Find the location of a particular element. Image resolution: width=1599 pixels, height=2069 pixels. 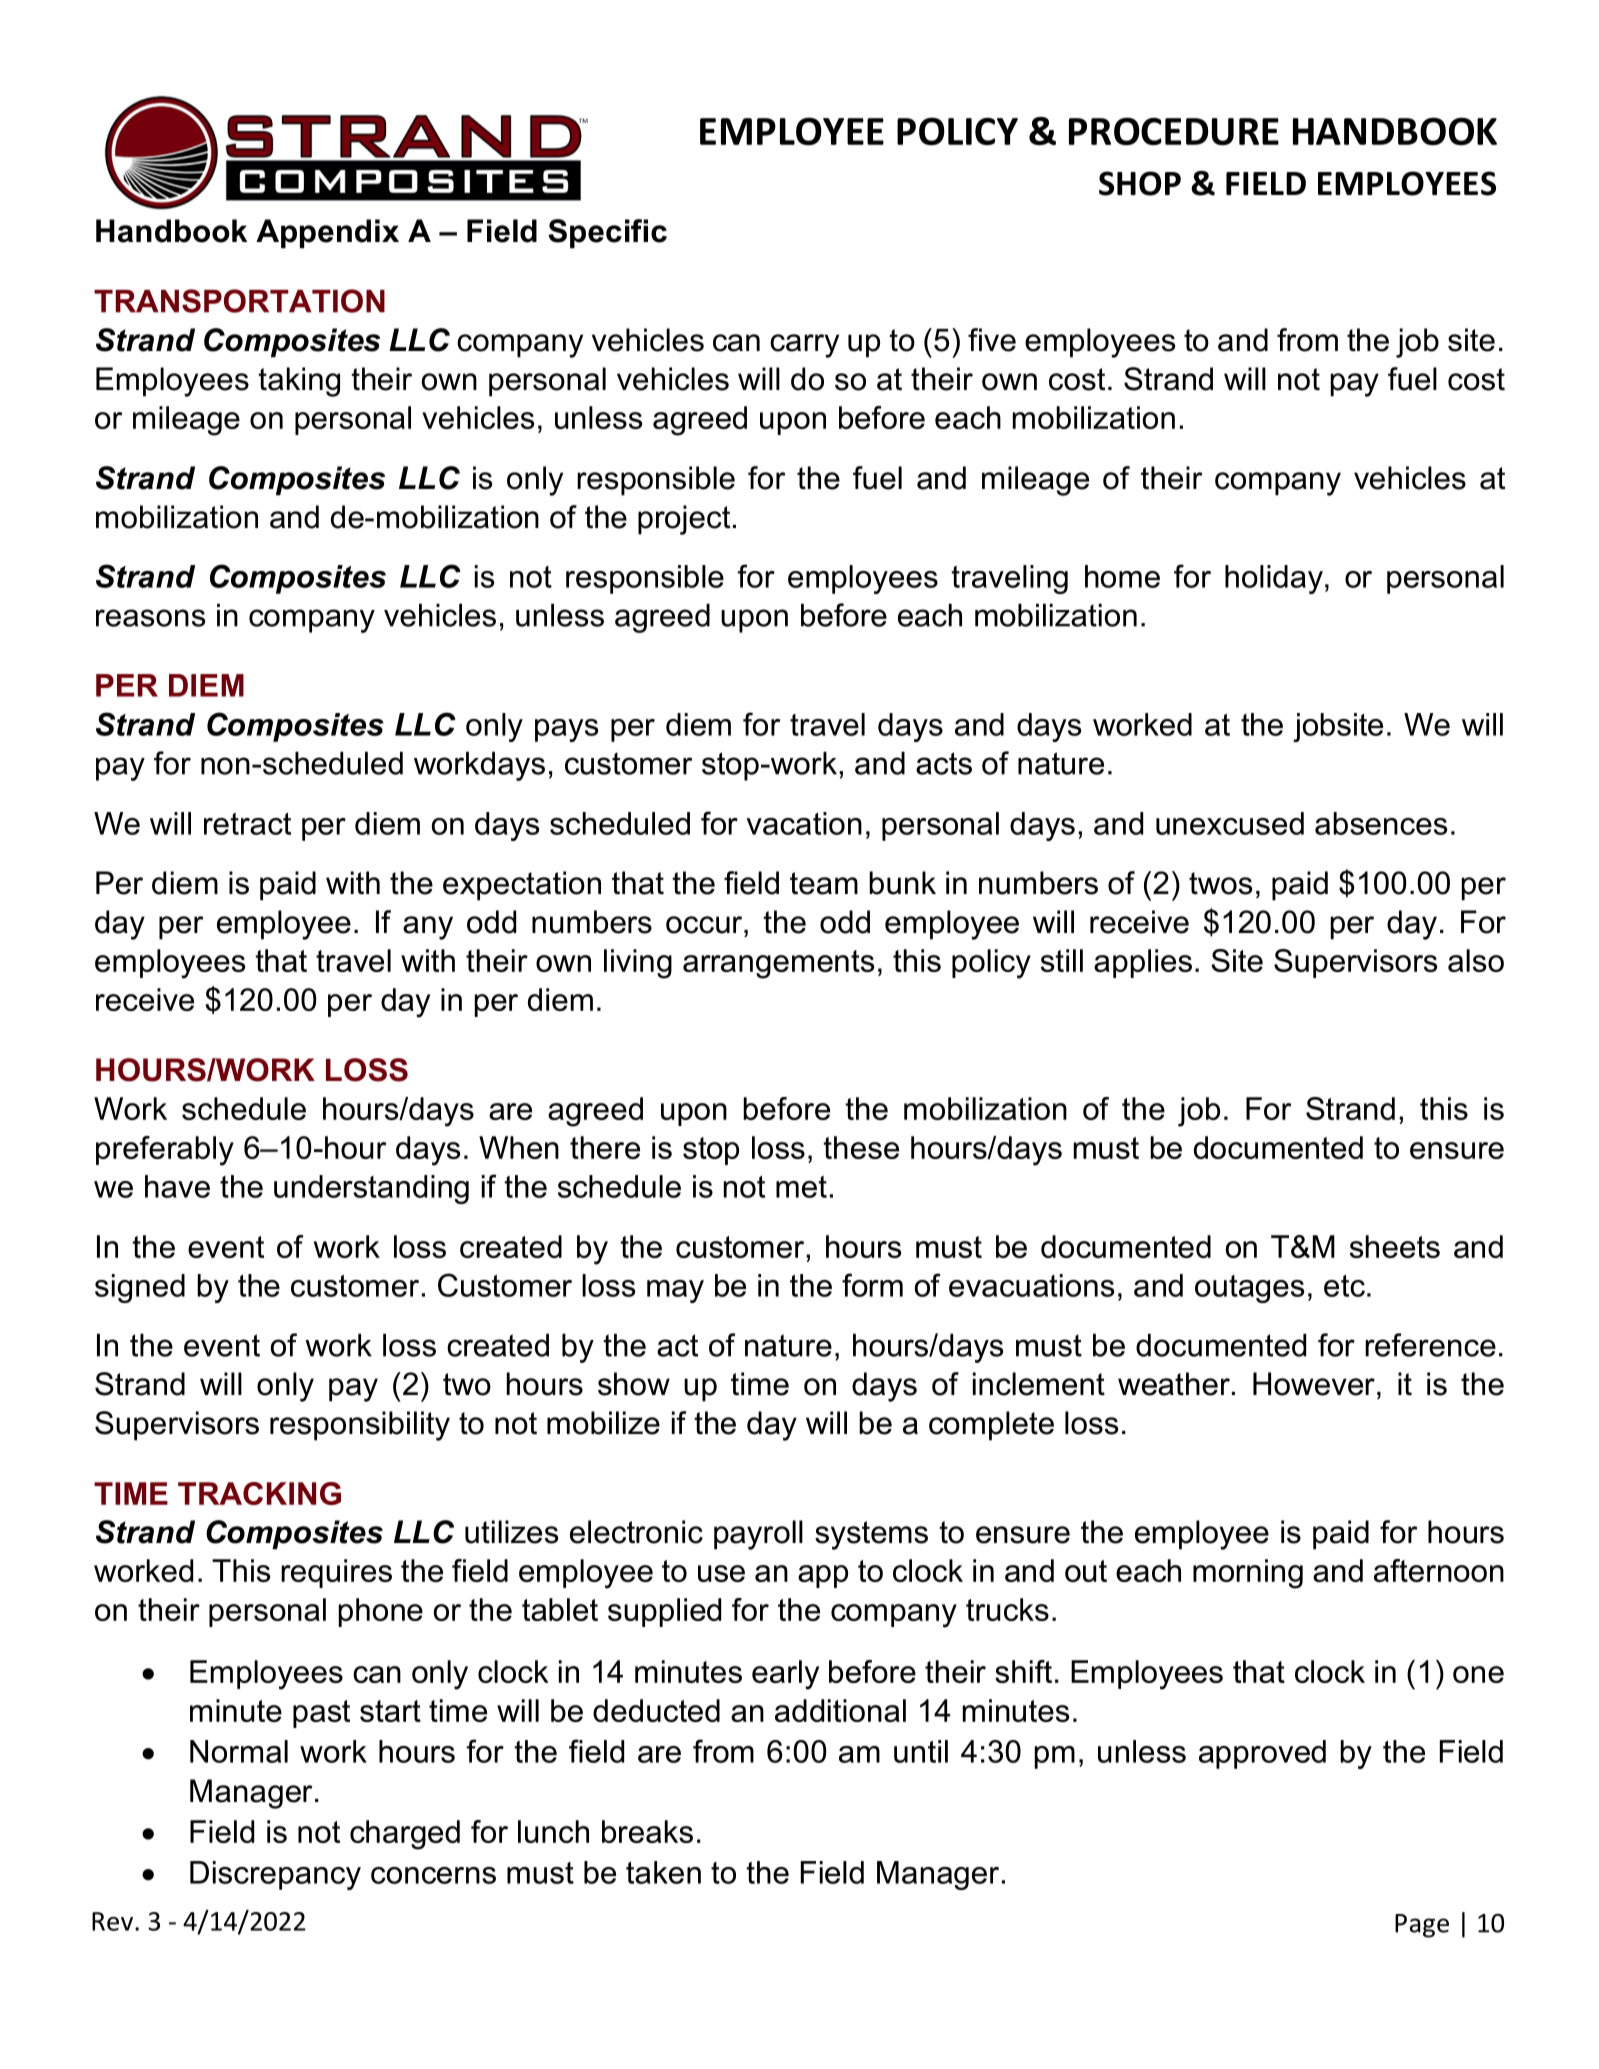

Specific is located at coordinates (607, 233).
